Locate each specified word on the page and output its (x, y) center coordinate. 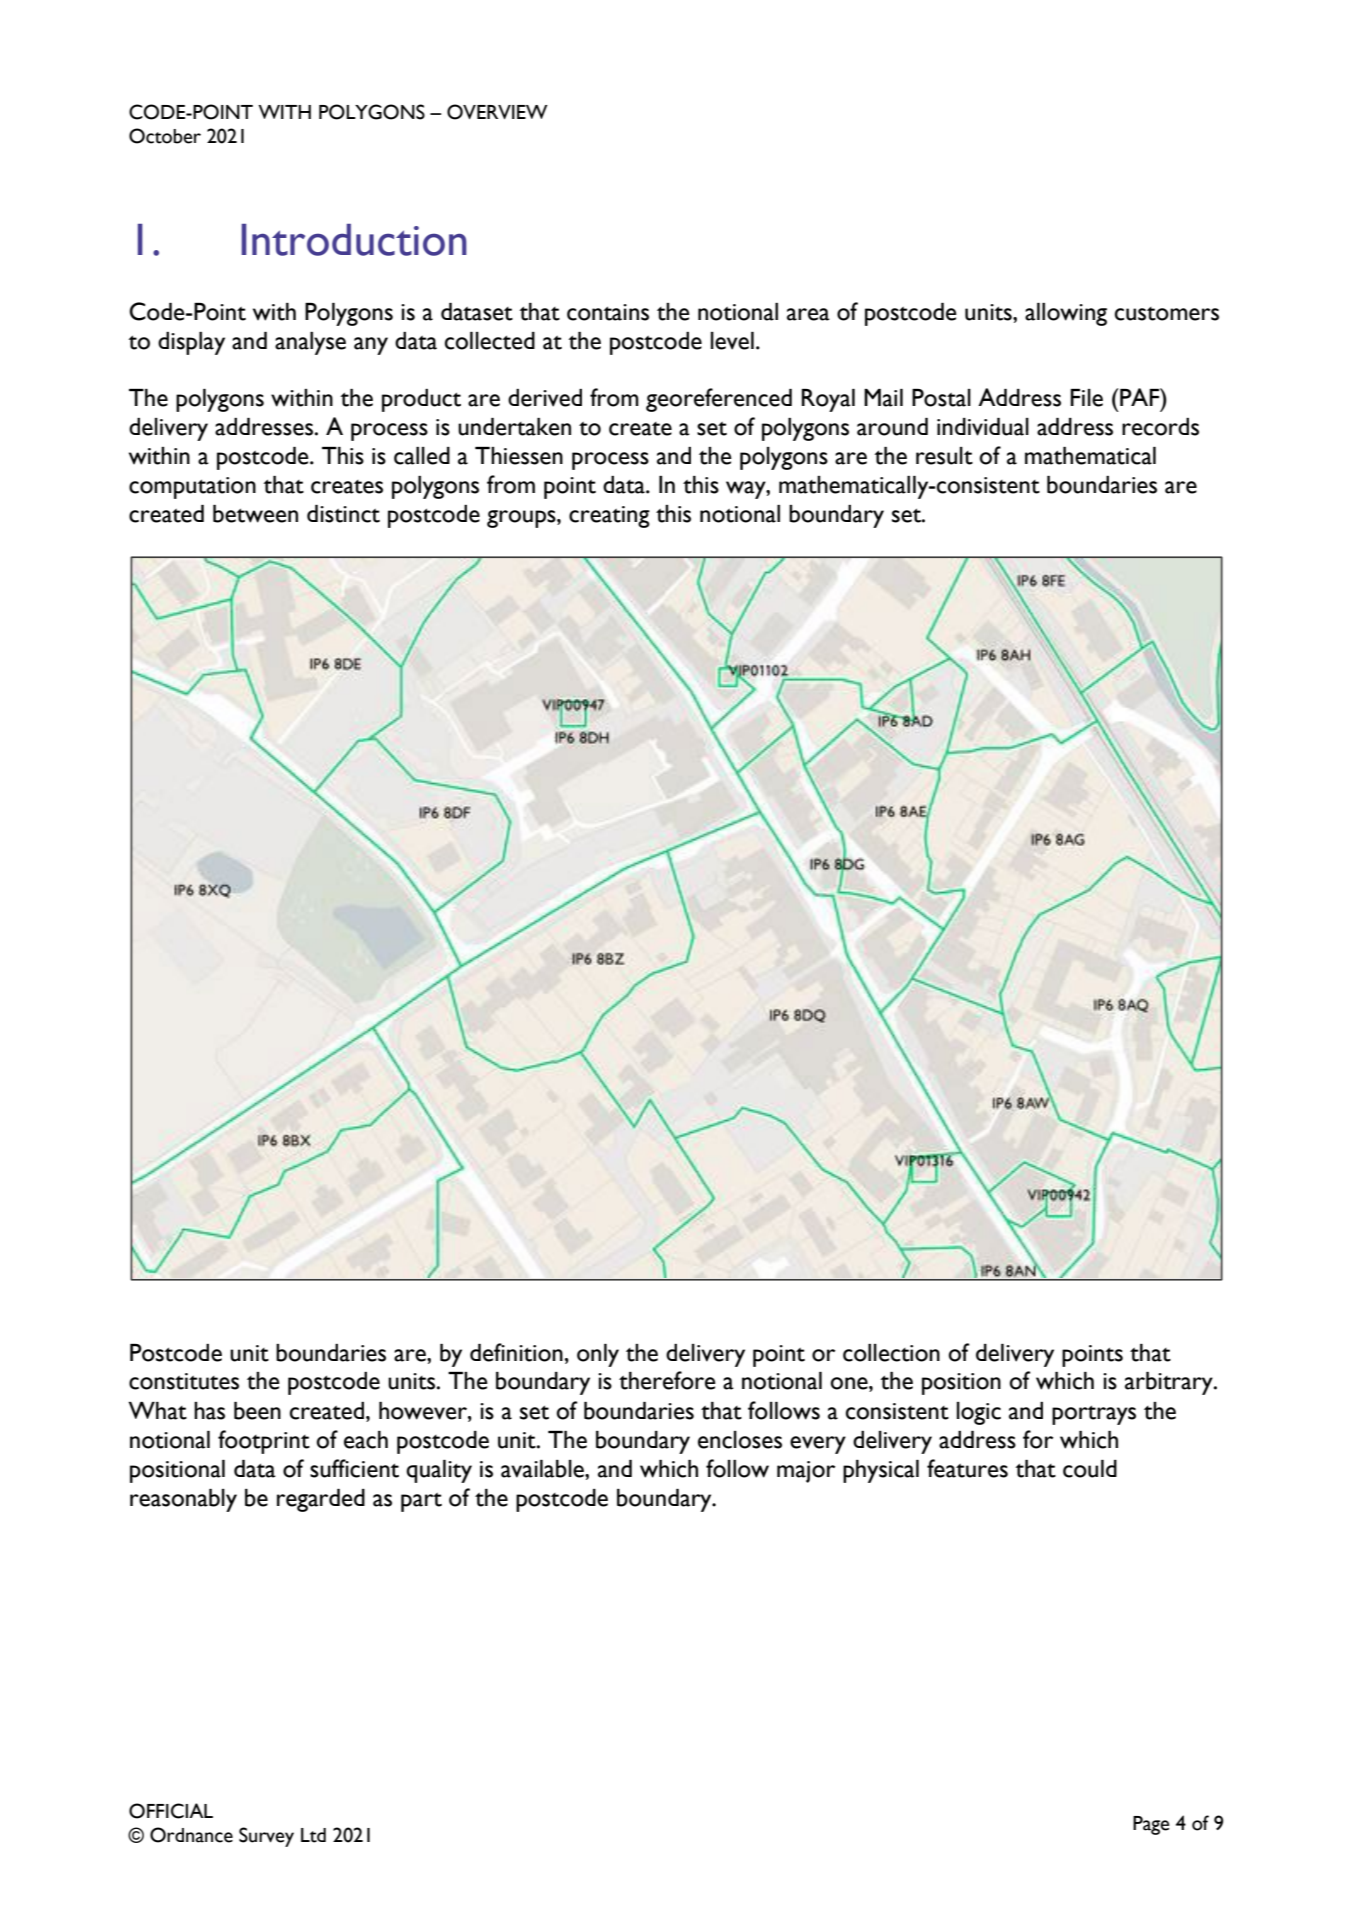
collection (891, 1353)
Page (1151, 1825)
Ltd (313, 1835)
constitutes (184, 1381)
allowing (1066, 314)
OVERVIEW (497, 112)
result (944, 456)
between (255, 514)
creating (609, 517)
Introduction (354, 240)
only (598, 1355)
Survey (266, 1837)
